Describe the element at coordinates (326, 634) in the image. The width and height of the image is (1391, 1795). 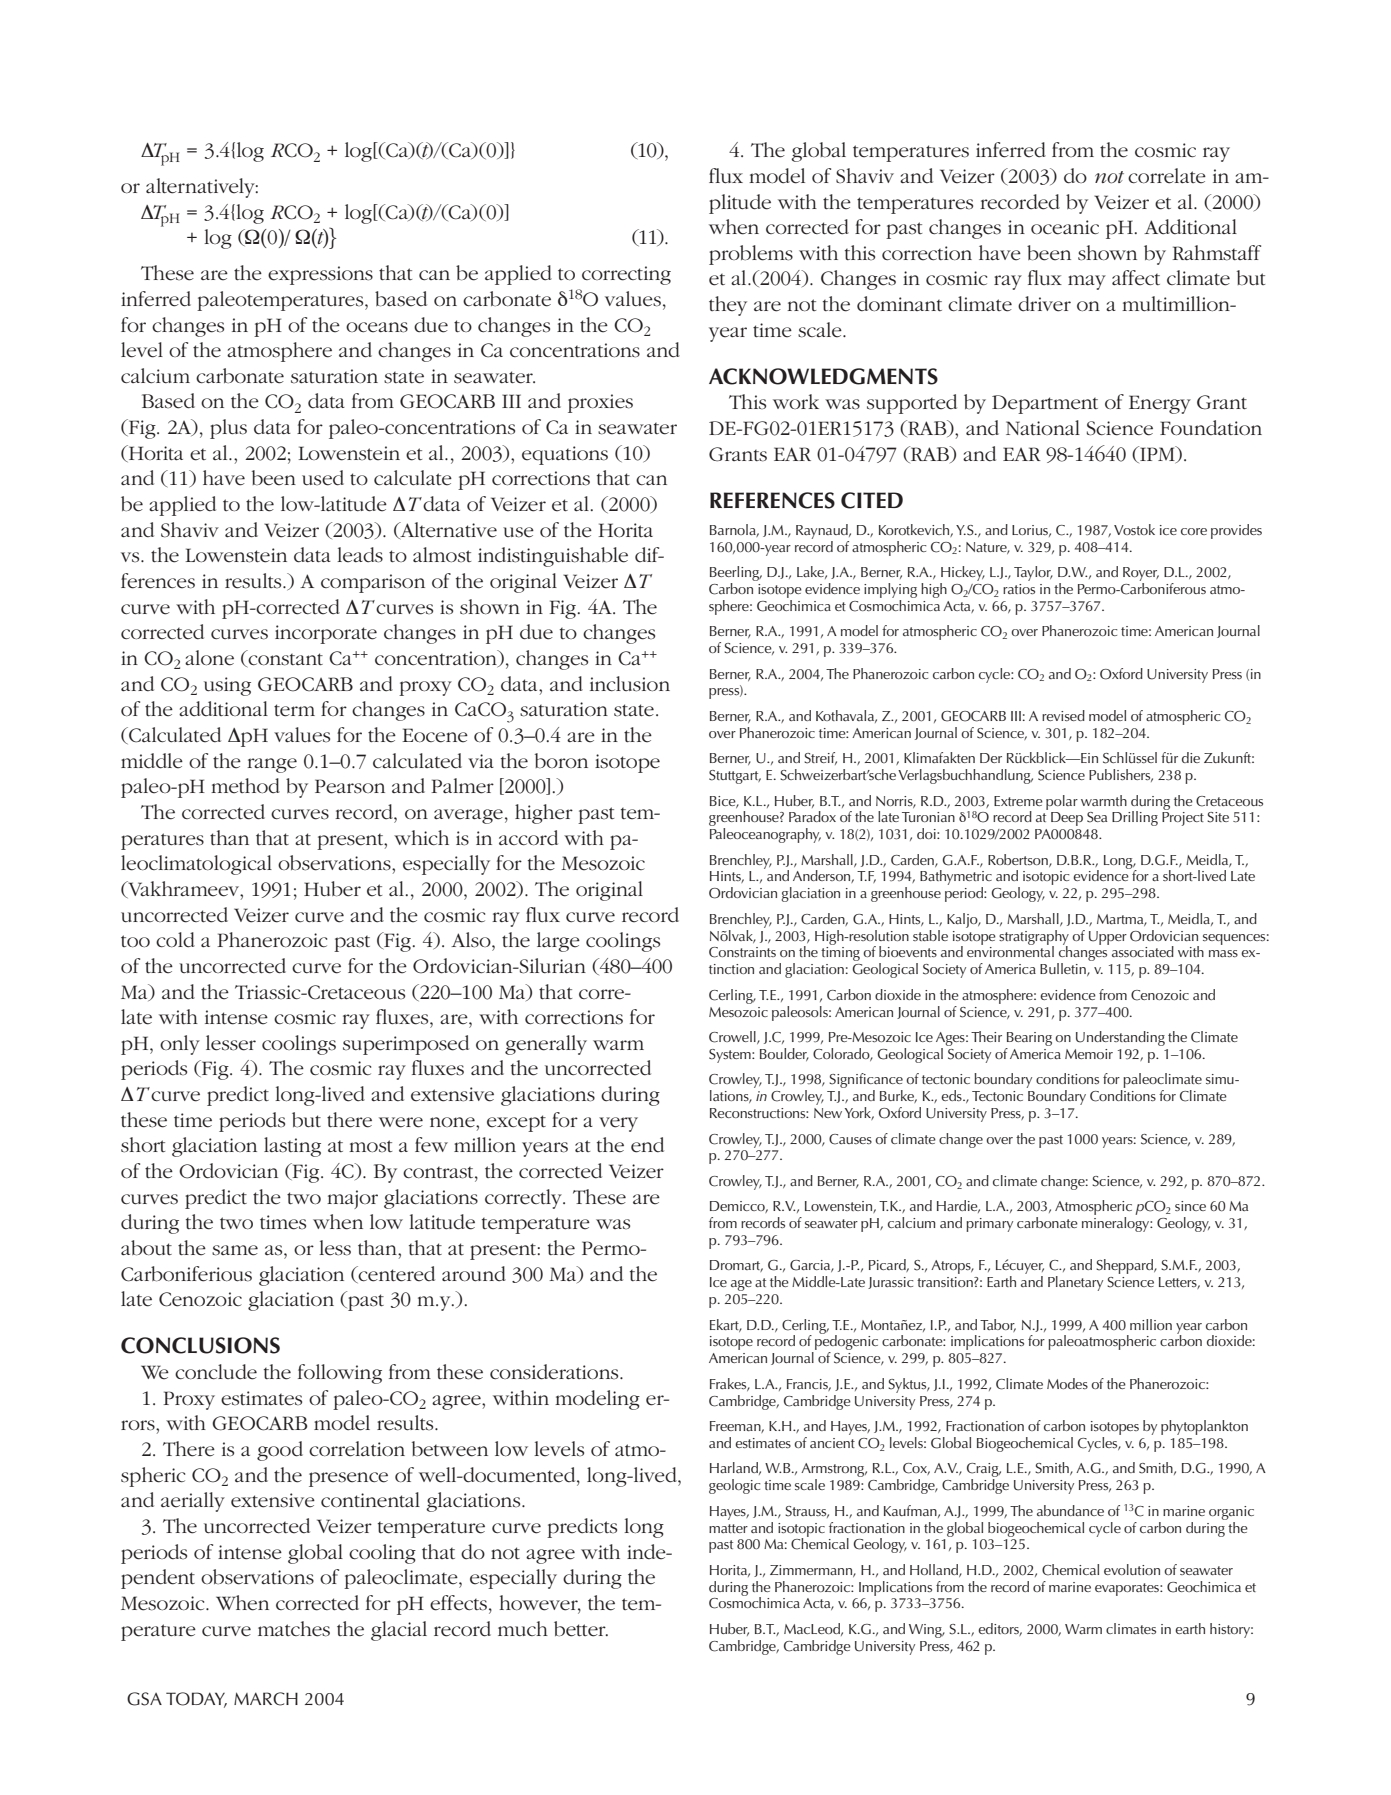
I see `incorporate` at that location.
